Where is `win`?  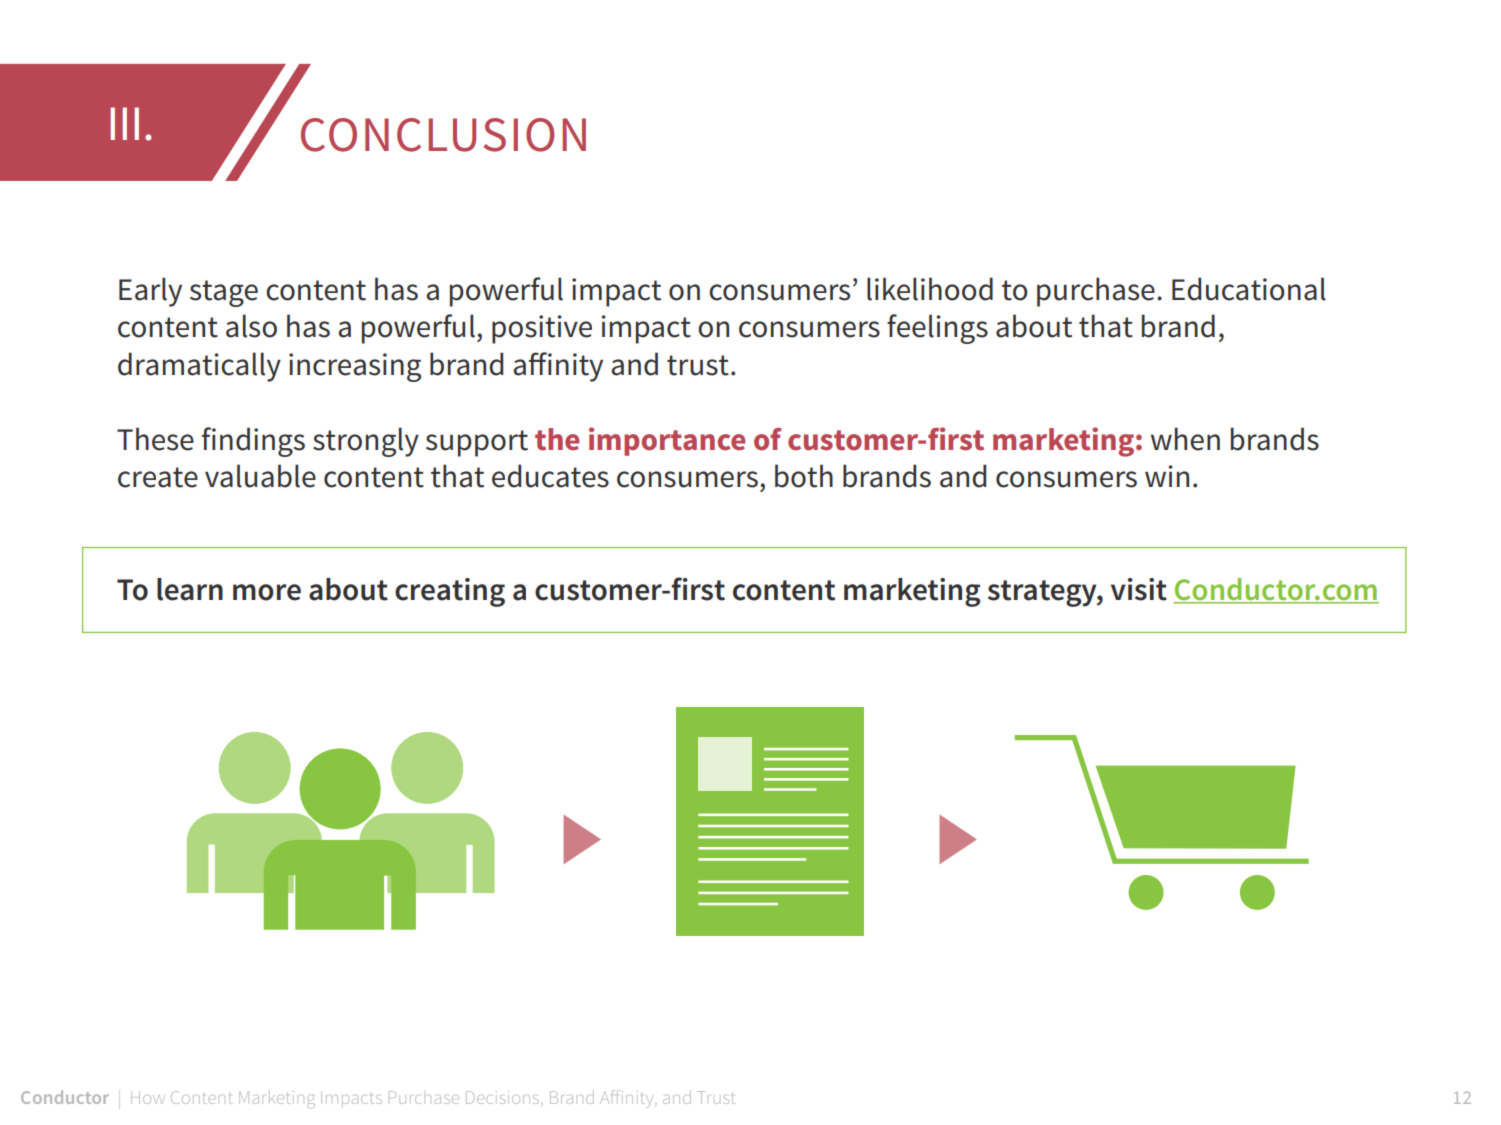
win is located at coordinates (1167, 476).
